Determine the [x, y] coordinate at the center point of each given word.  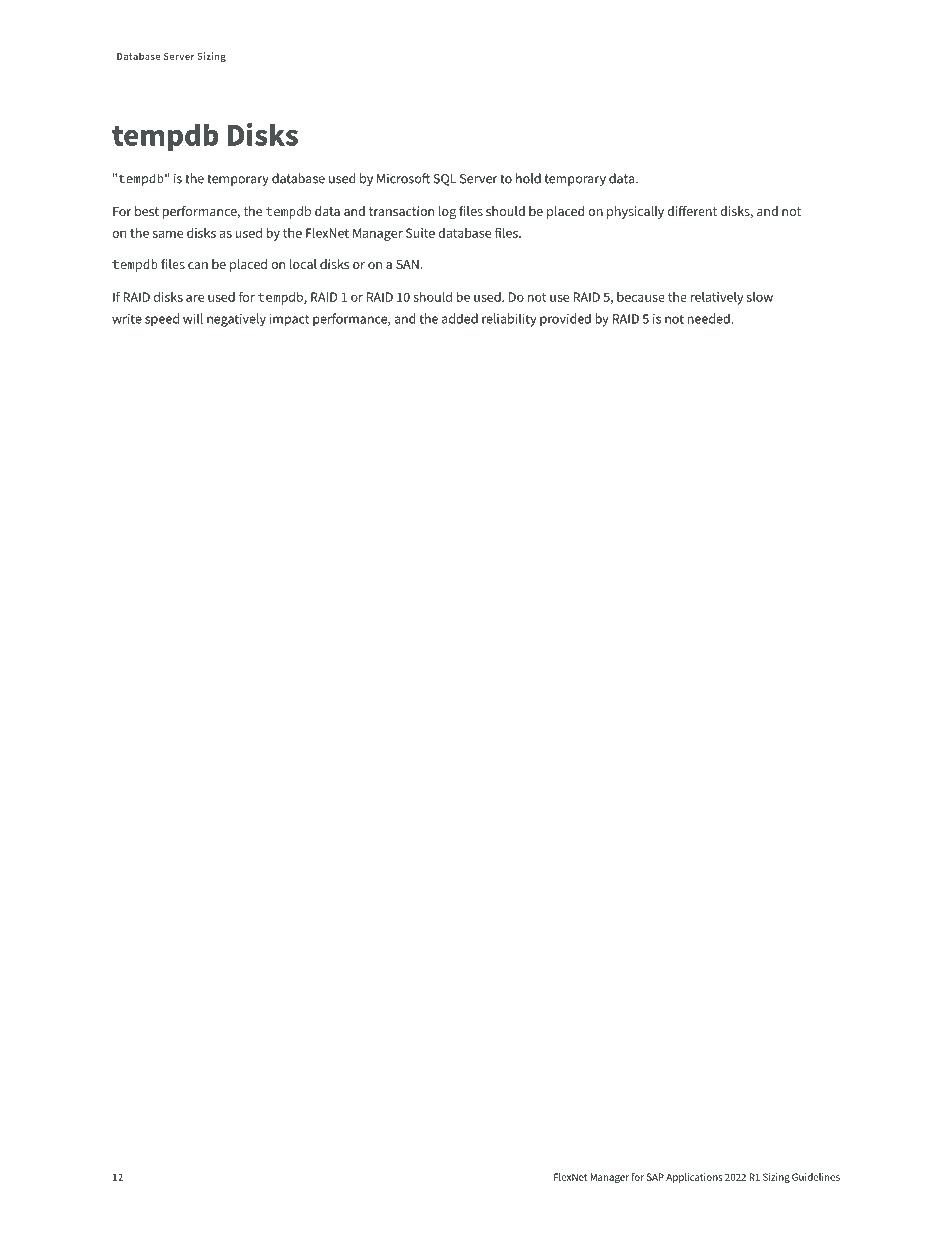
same [168, 234]
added [460, 318]
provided [565, 320]
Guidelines [816, 1177]
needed [710, 318]
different [692, 211]
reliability [509, 320]
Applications [694, 1178]
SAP [655, 1177]
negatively [236, 320]
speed [162, 319]
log [447, 212]
